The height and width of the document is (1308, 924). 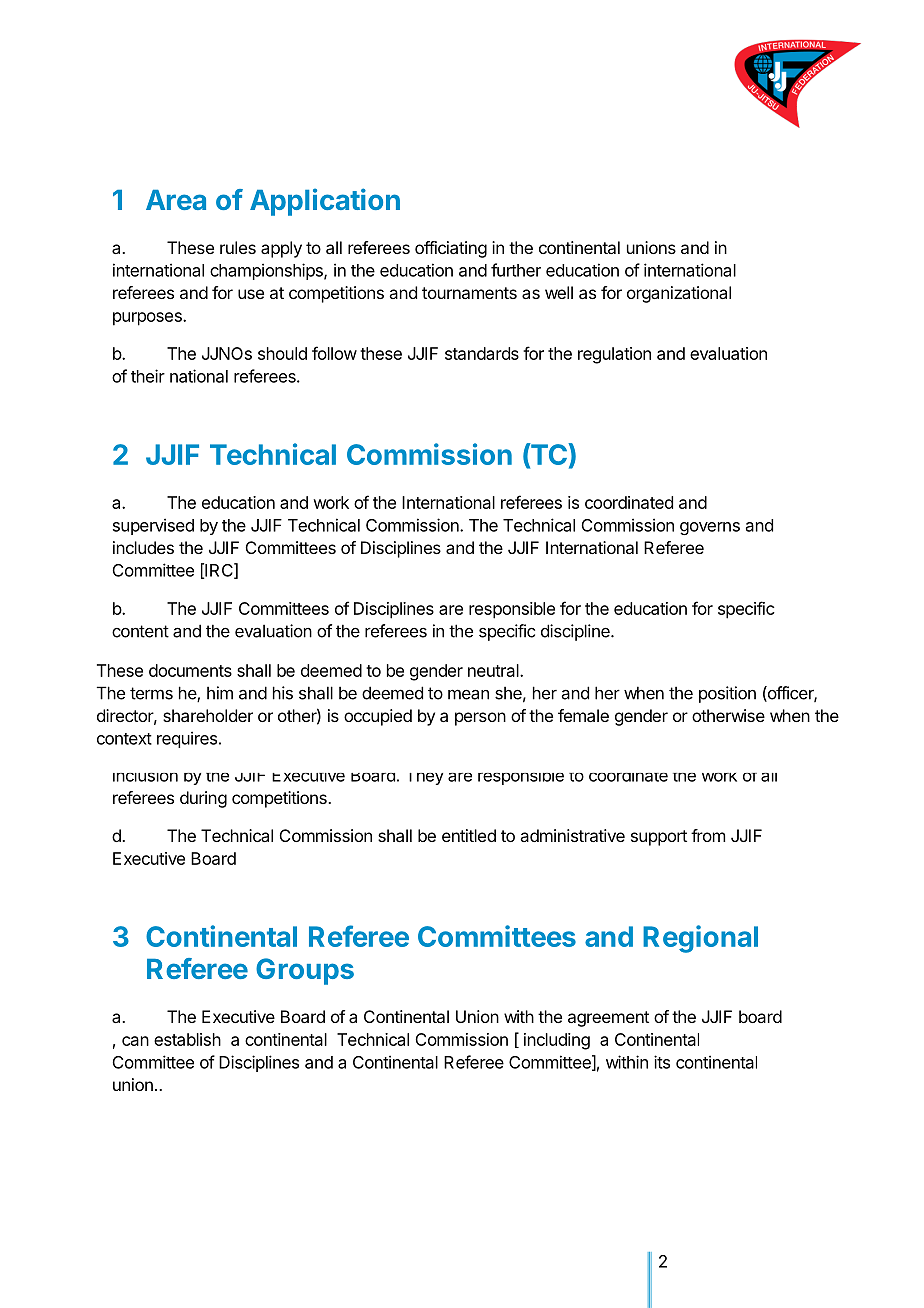 What do you see at coordinates (557, 1041) in the document?
I see `including` at bounding box center [557, 1041].
